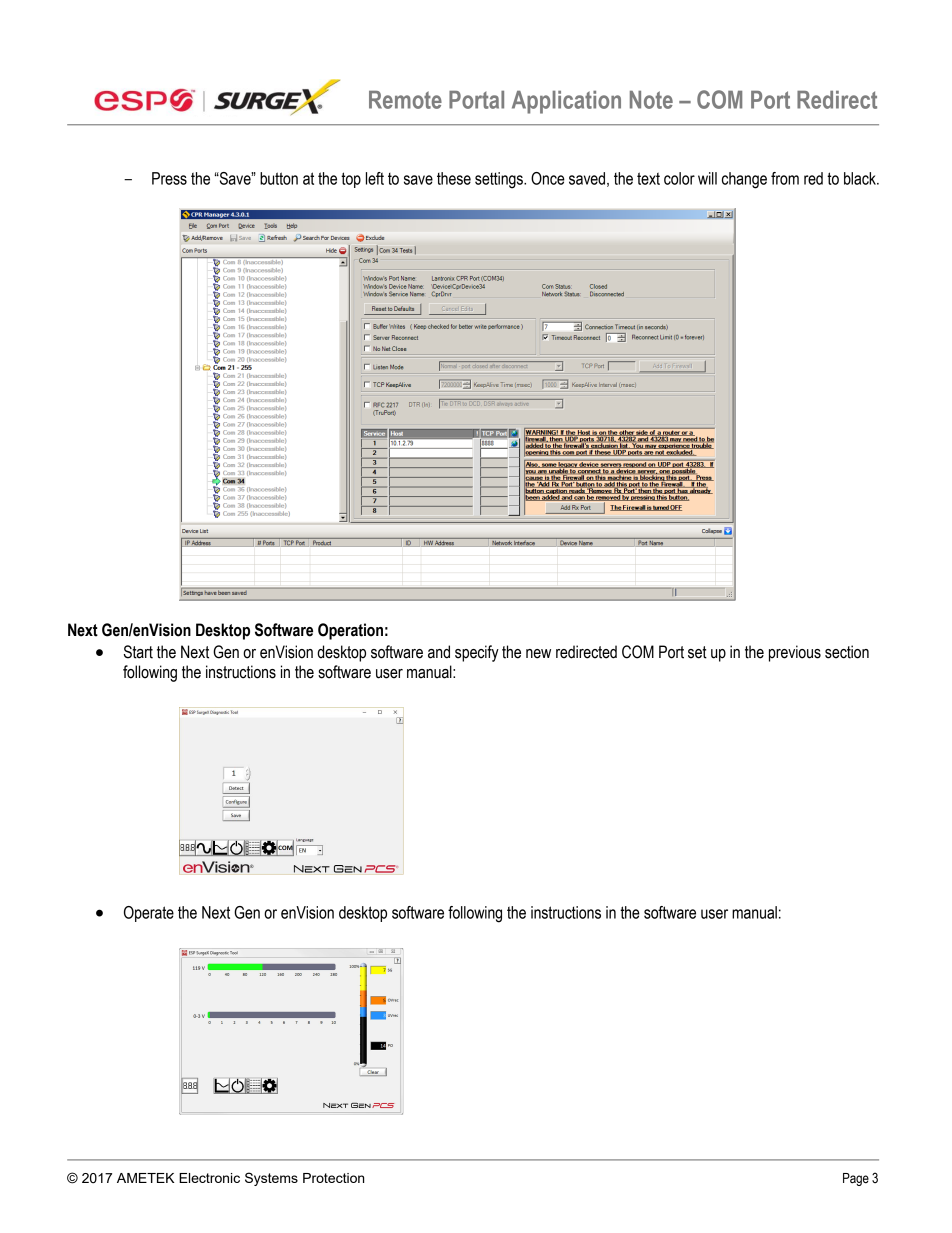 This page has height=1233, width=952. I want to click on Press, so click(169, 178).
